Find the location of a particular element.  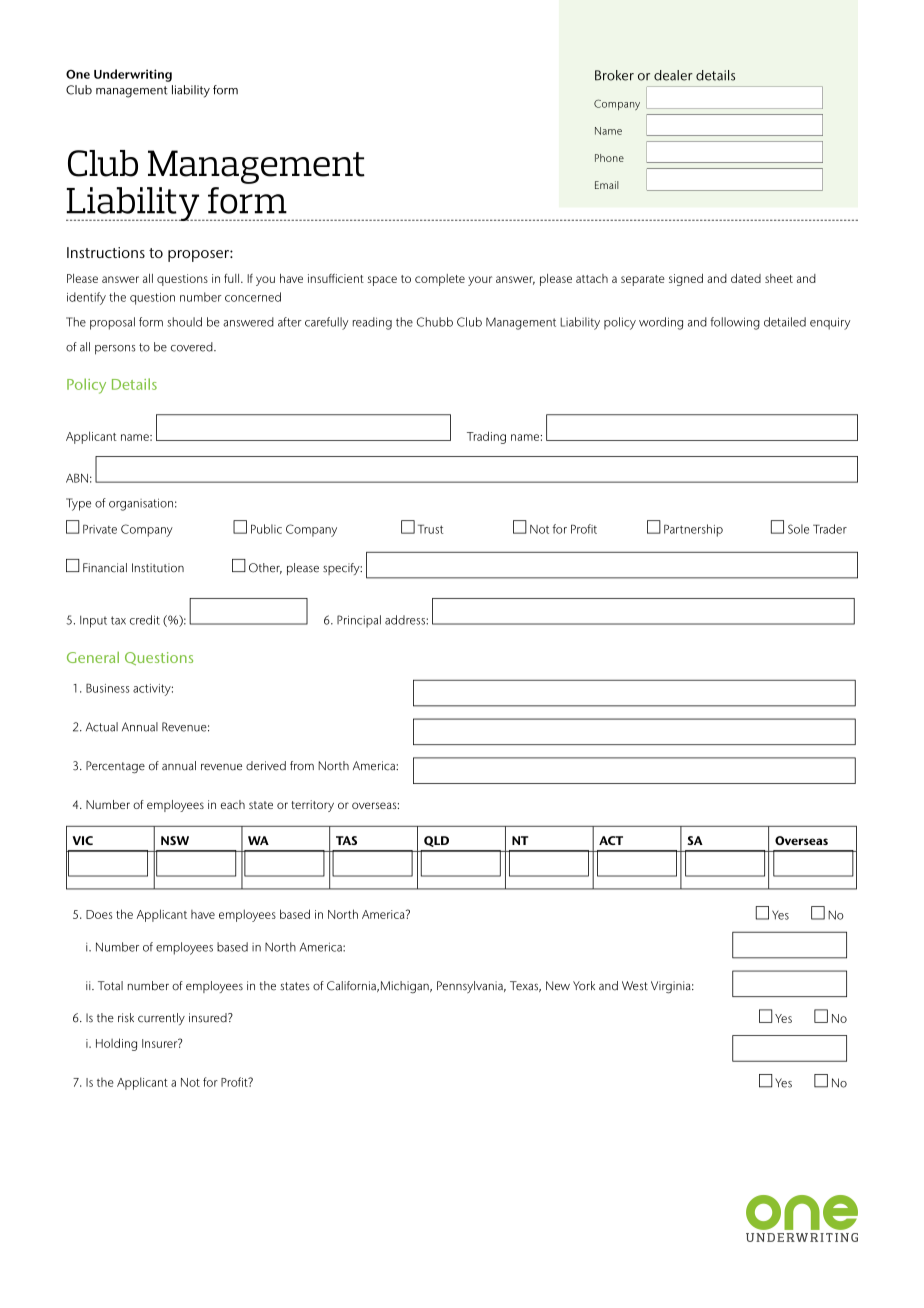

currently is located at coordinates (161, 1019).
